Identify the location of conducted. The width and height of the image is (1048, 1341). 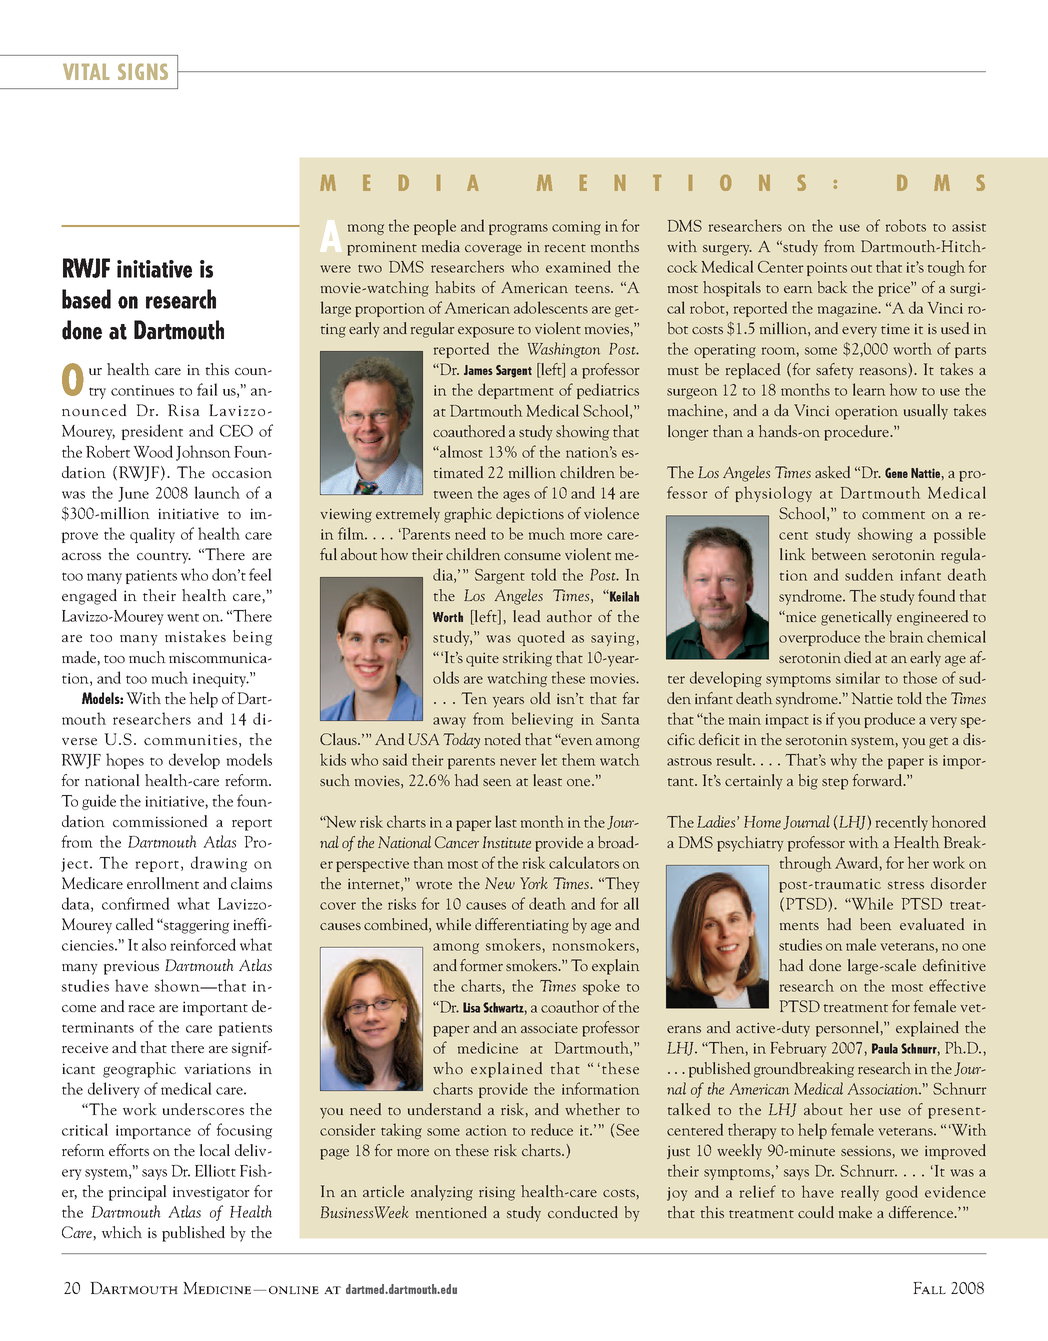
(583, 1212).
